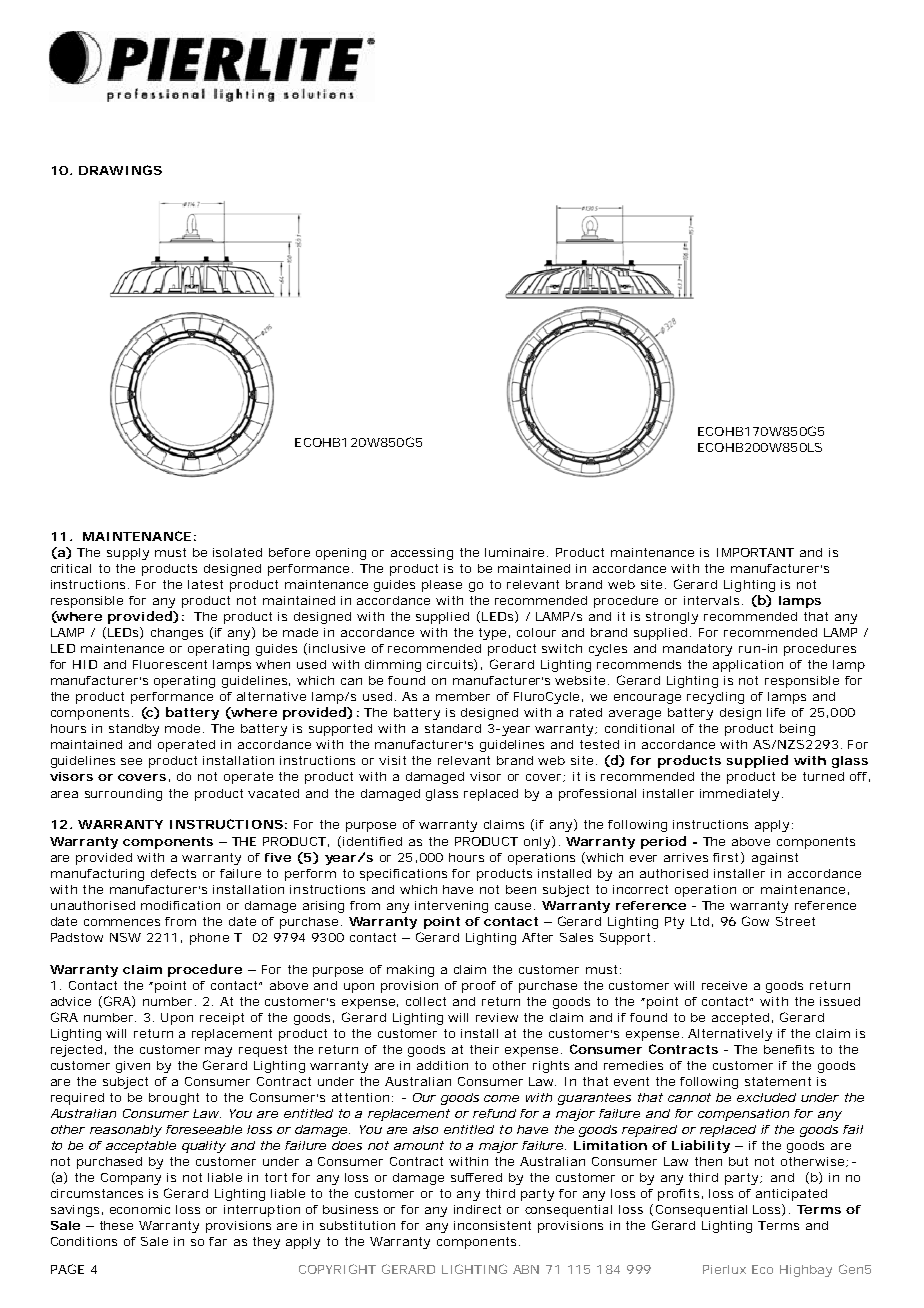  What do you see at coordinates (755, 552) in the screenshot?
I see `IMPORTANT` at bounding box center [755, 552].
